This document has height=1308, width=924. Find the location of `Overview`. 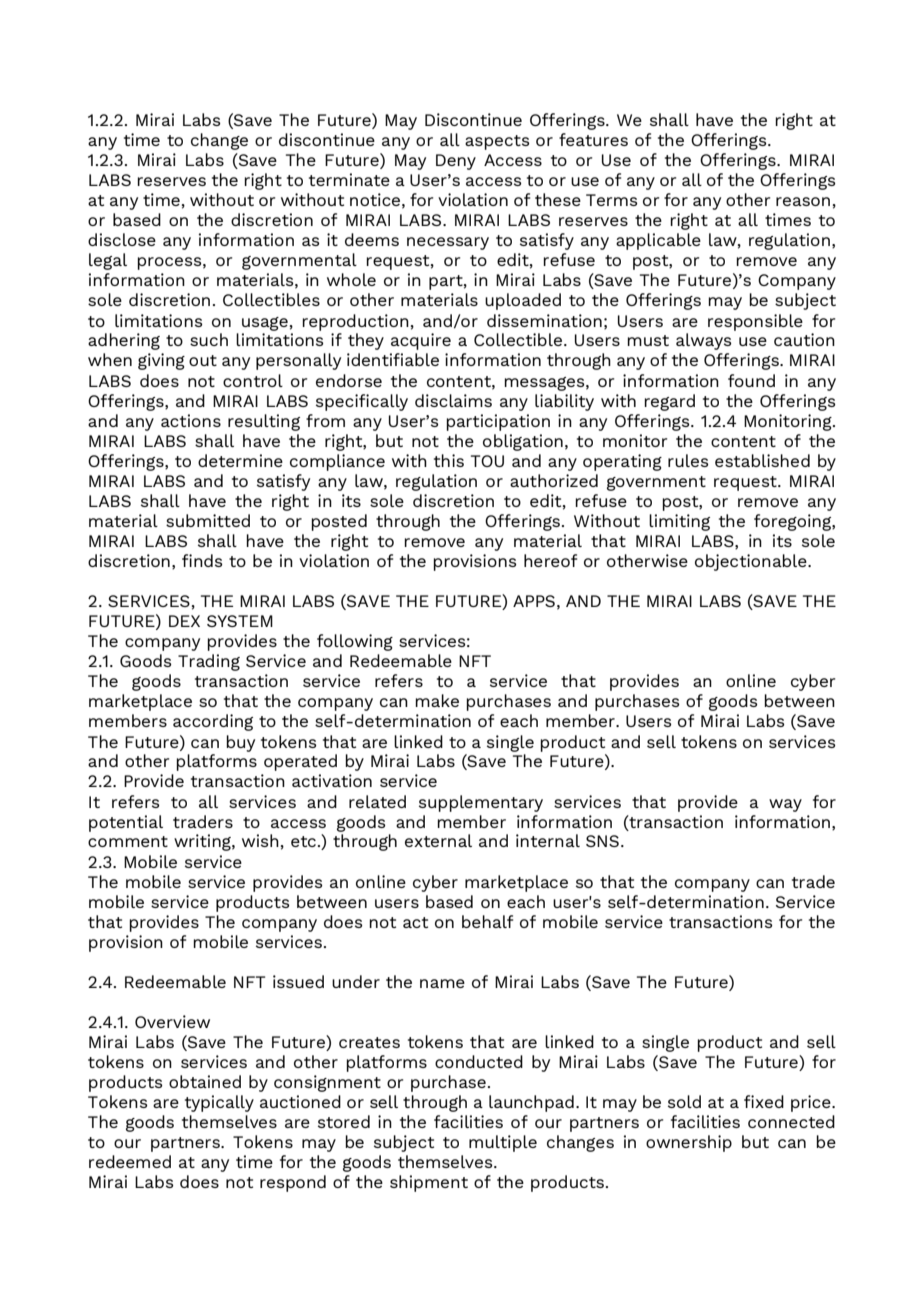

Overview is located at coordinates (172, 1021).
